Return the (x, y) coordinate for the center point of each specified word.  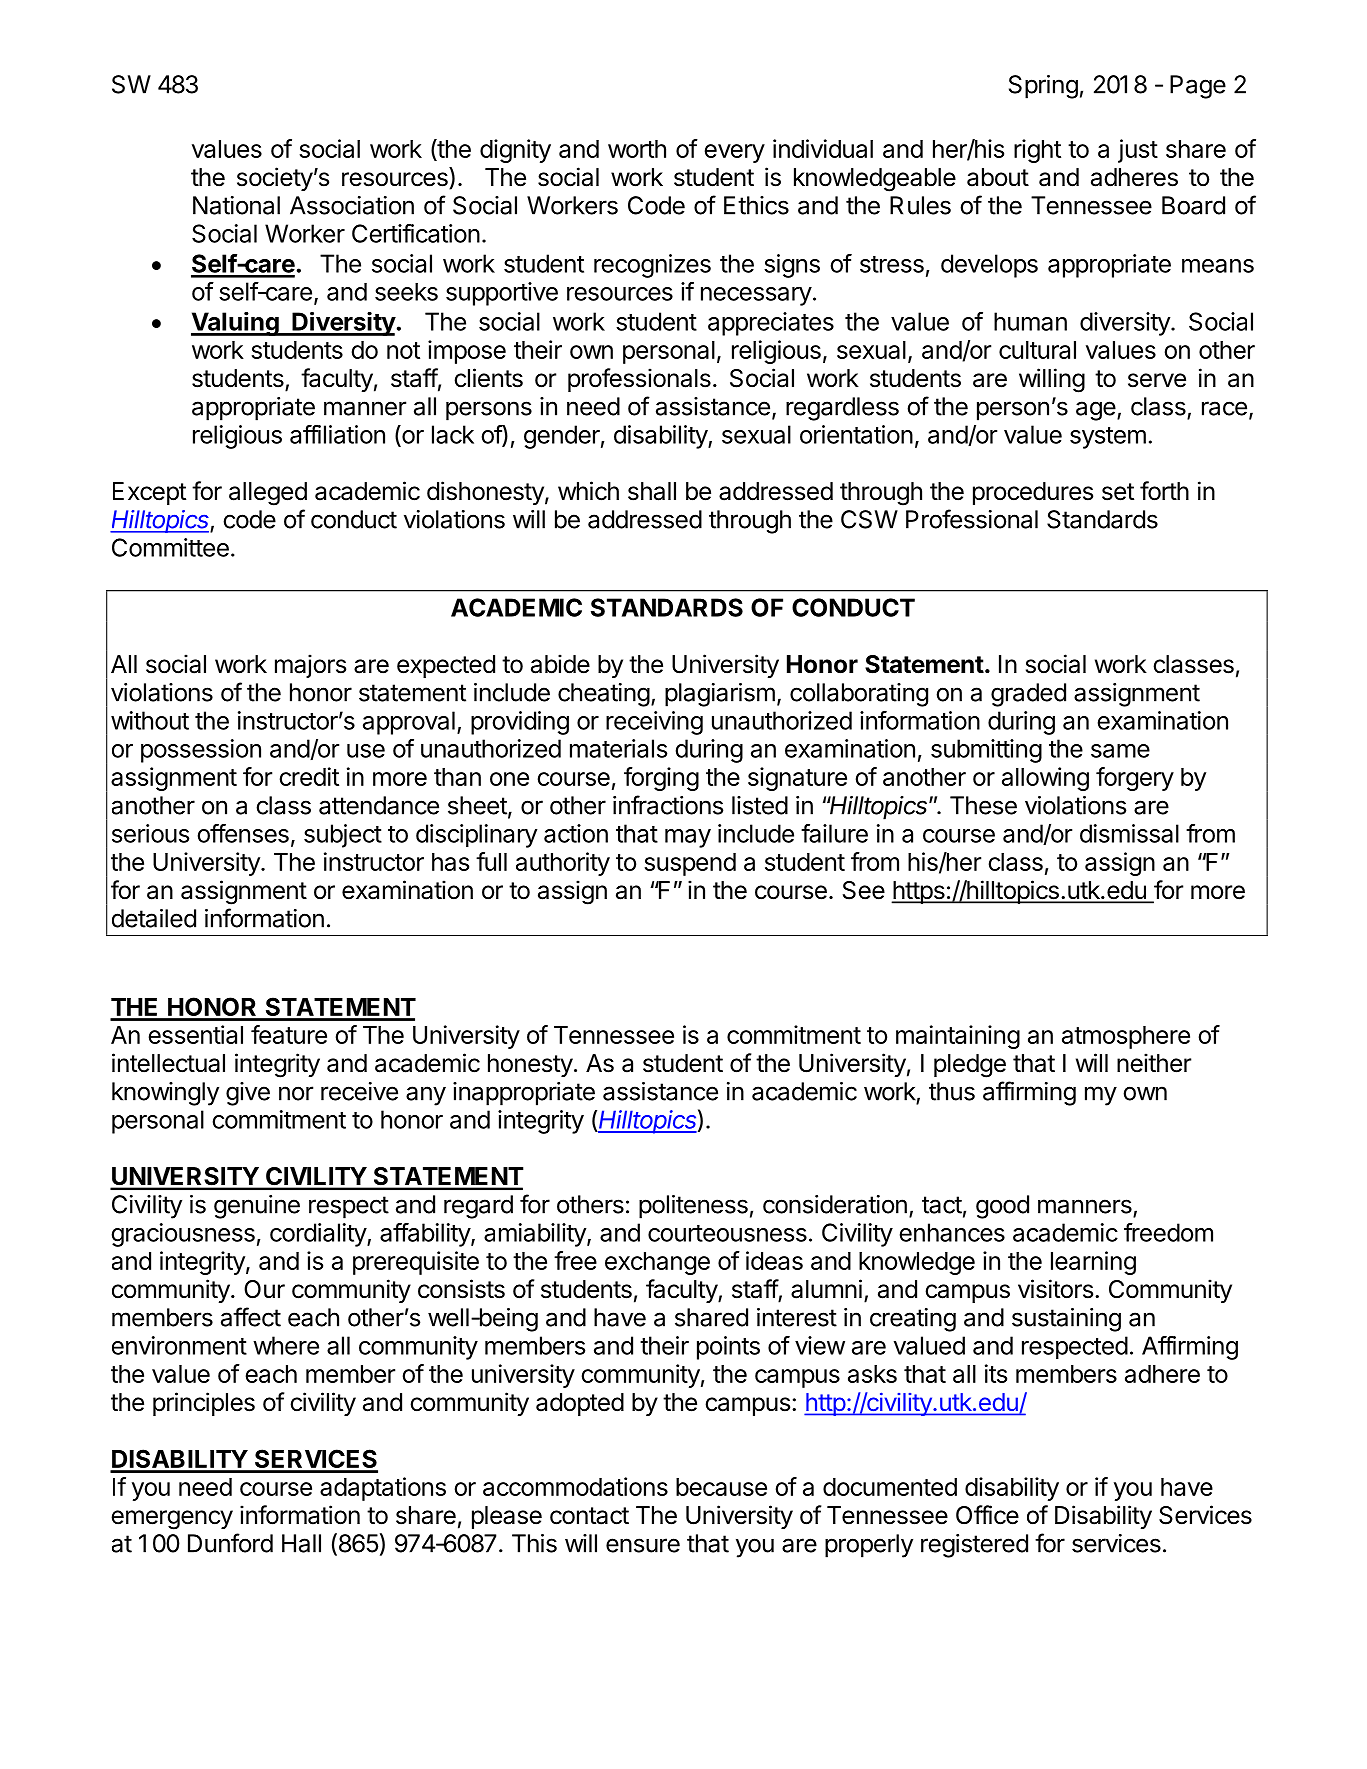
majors (310, 666)
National (236, 205)
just (1138, 151)
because (721, 1487)
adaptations (383, 1489)
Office (987, 1515)
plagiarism (720, 695)
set (1118, 492)
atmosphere (1126, 1037)
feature (289, 1034)
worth (637, 149)
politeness (693, 1207)
